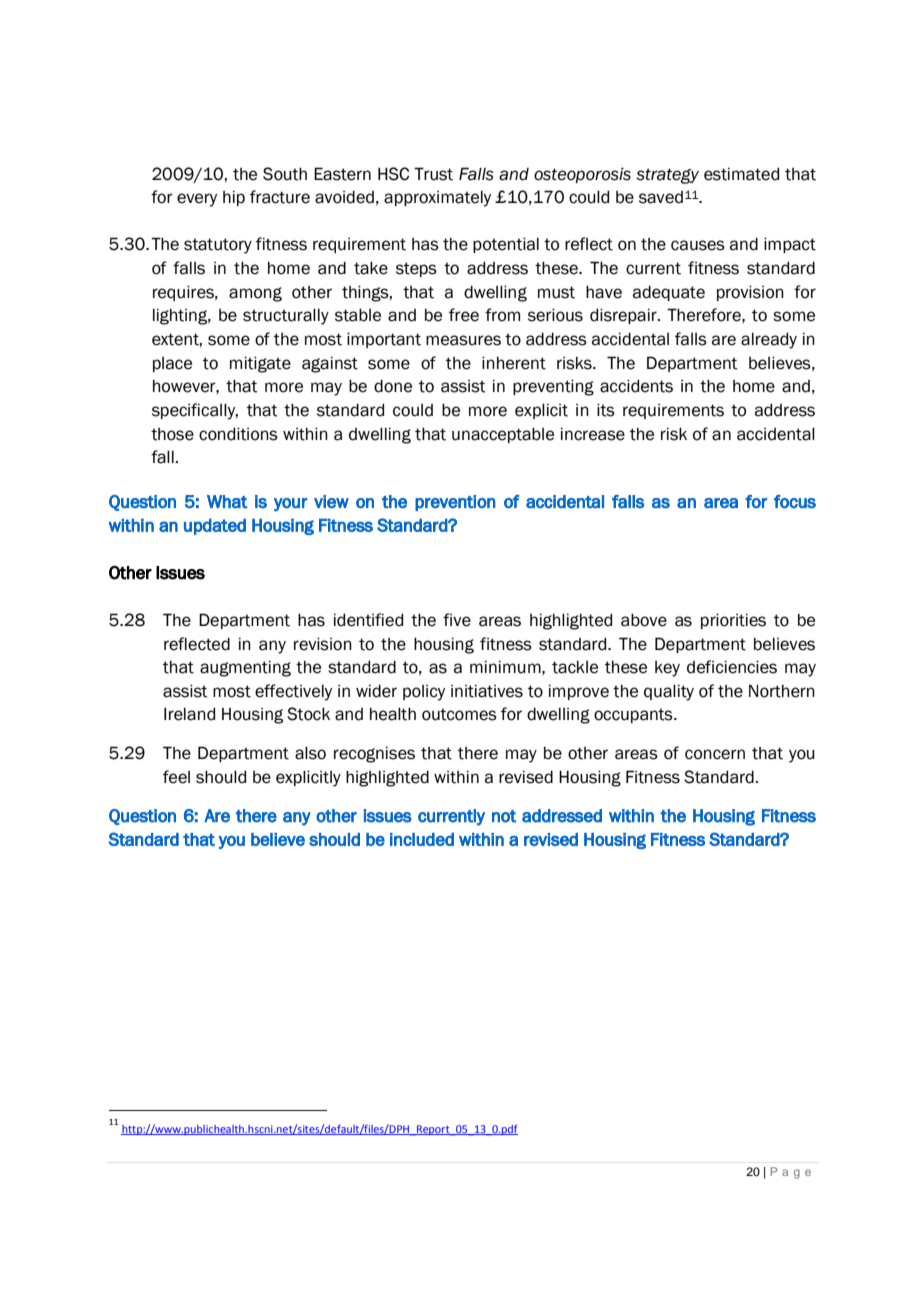 The height and width of the screenshot is (1308, 924). What do you see at coordinates (457, 620) in the screenshot?
I see `five` at bounding box center [457, 620].
